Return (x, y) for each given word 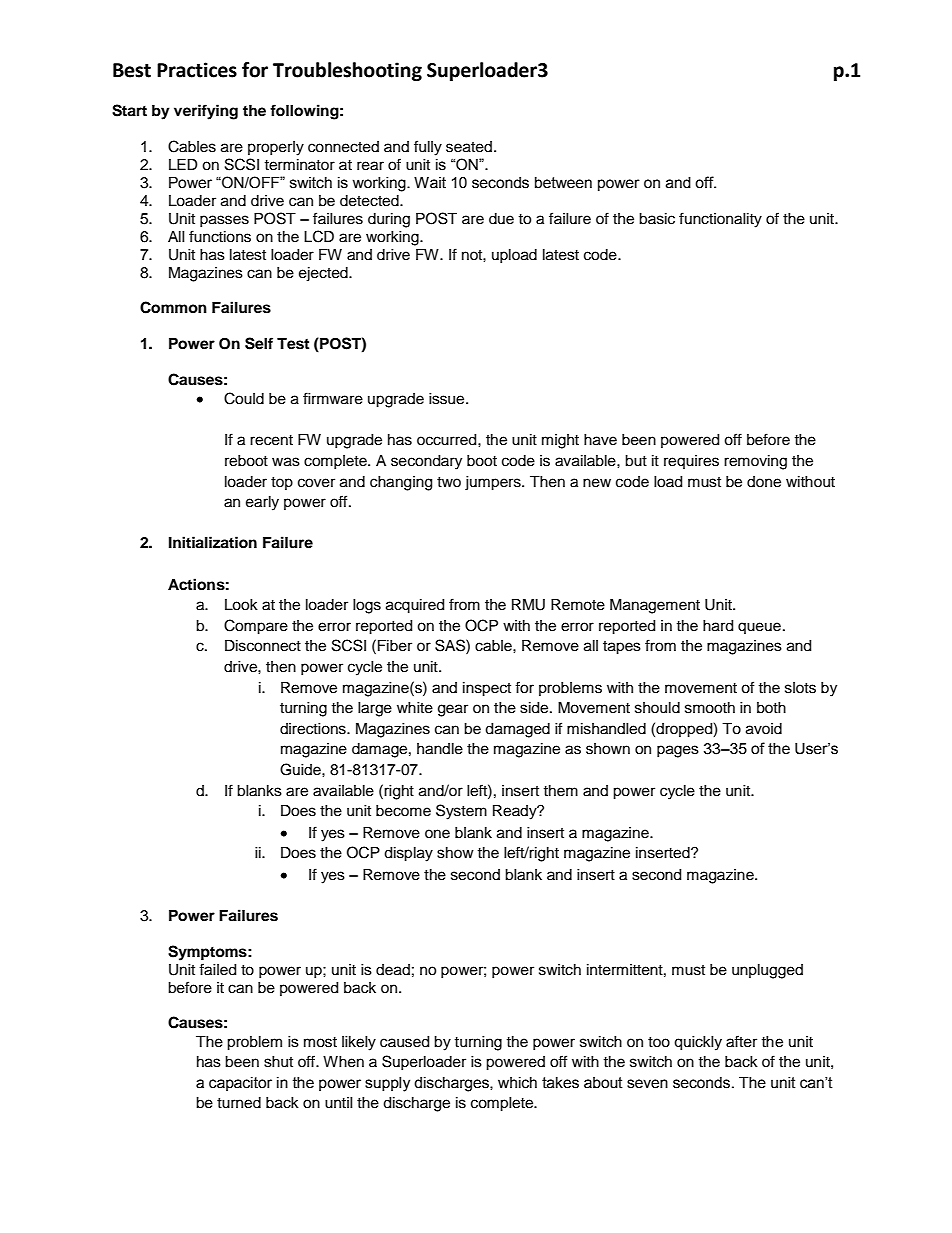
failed (217, 969)
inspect (487, 689)
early (262, 503)
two (449, 482)
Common (173, 307)
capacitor (240, 1084)
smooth (710, 708)
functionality (720, 220)
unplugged (767, 971)
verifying (206, 112)
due (501, 219)
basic (657, 219)
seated (469, 147)
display (408, 854)
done (764, 482)
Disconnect (263, 646)
